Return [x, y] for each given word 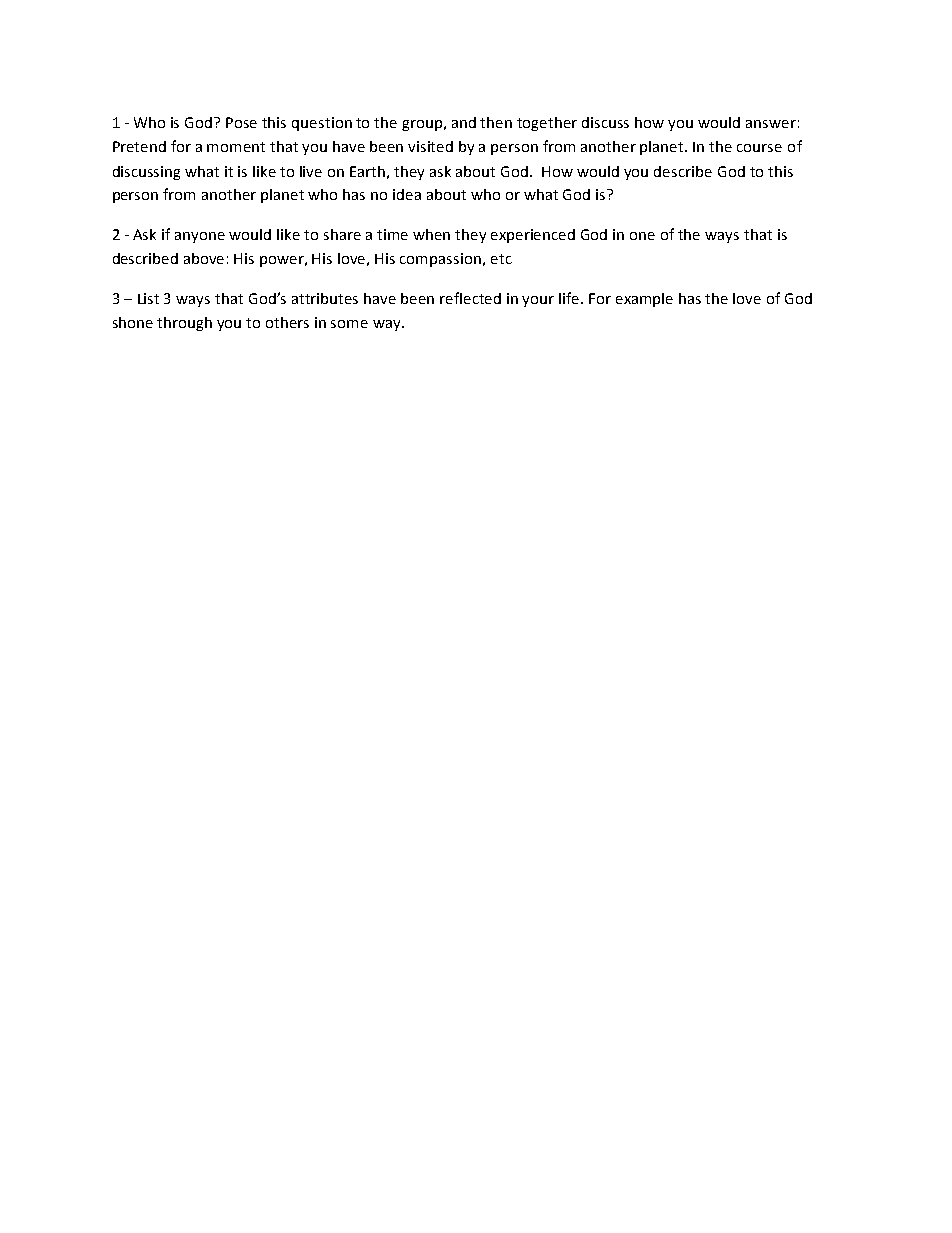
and [464, 122]
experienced [533, 236]
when [431, 234]
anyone [200, 237]
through [184, 324]
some [349, 324]
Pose [241, 122]
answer [771, 124]
